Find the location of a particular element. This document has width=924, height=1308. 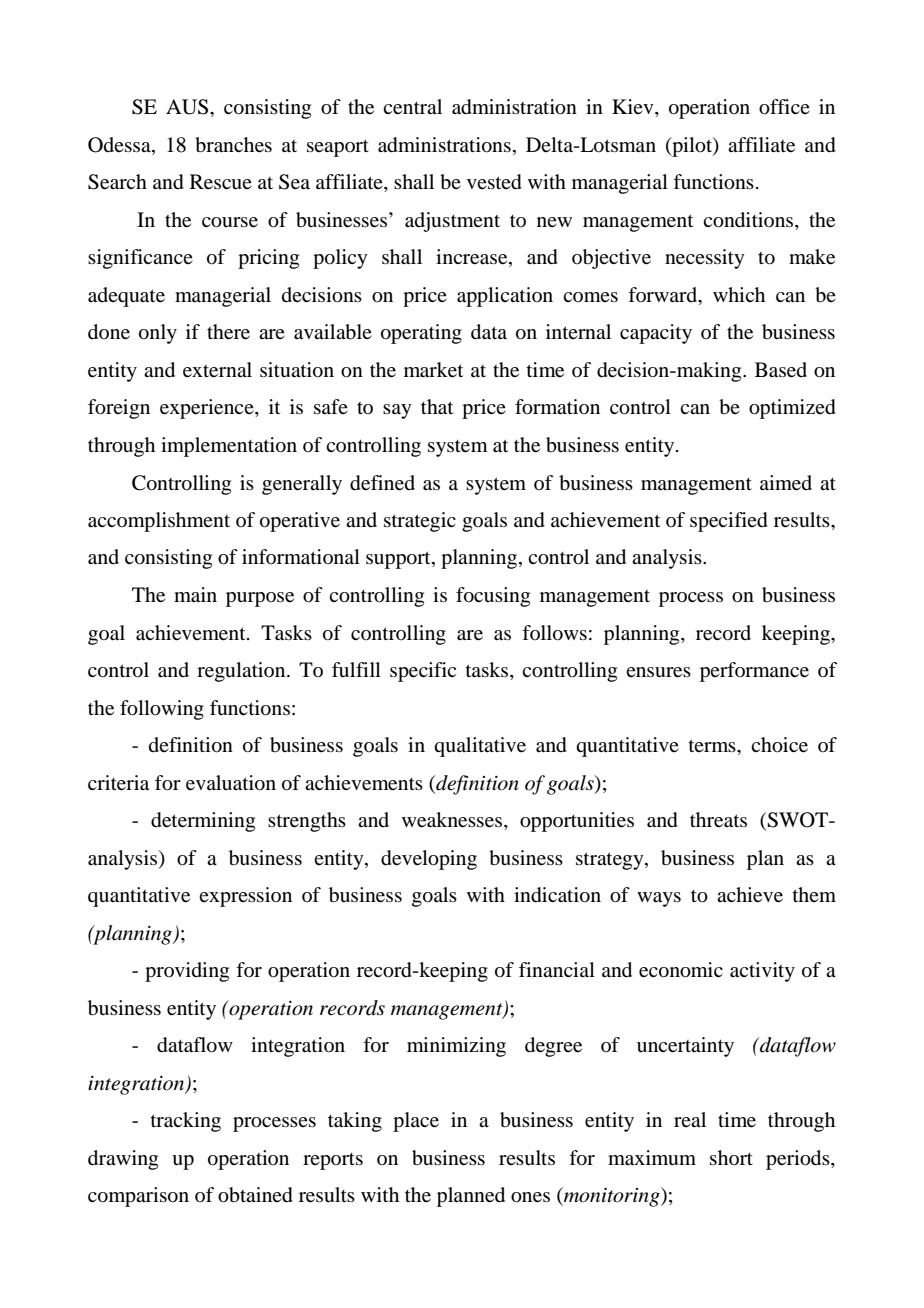

regulation is located at coordinates (242, 672).
